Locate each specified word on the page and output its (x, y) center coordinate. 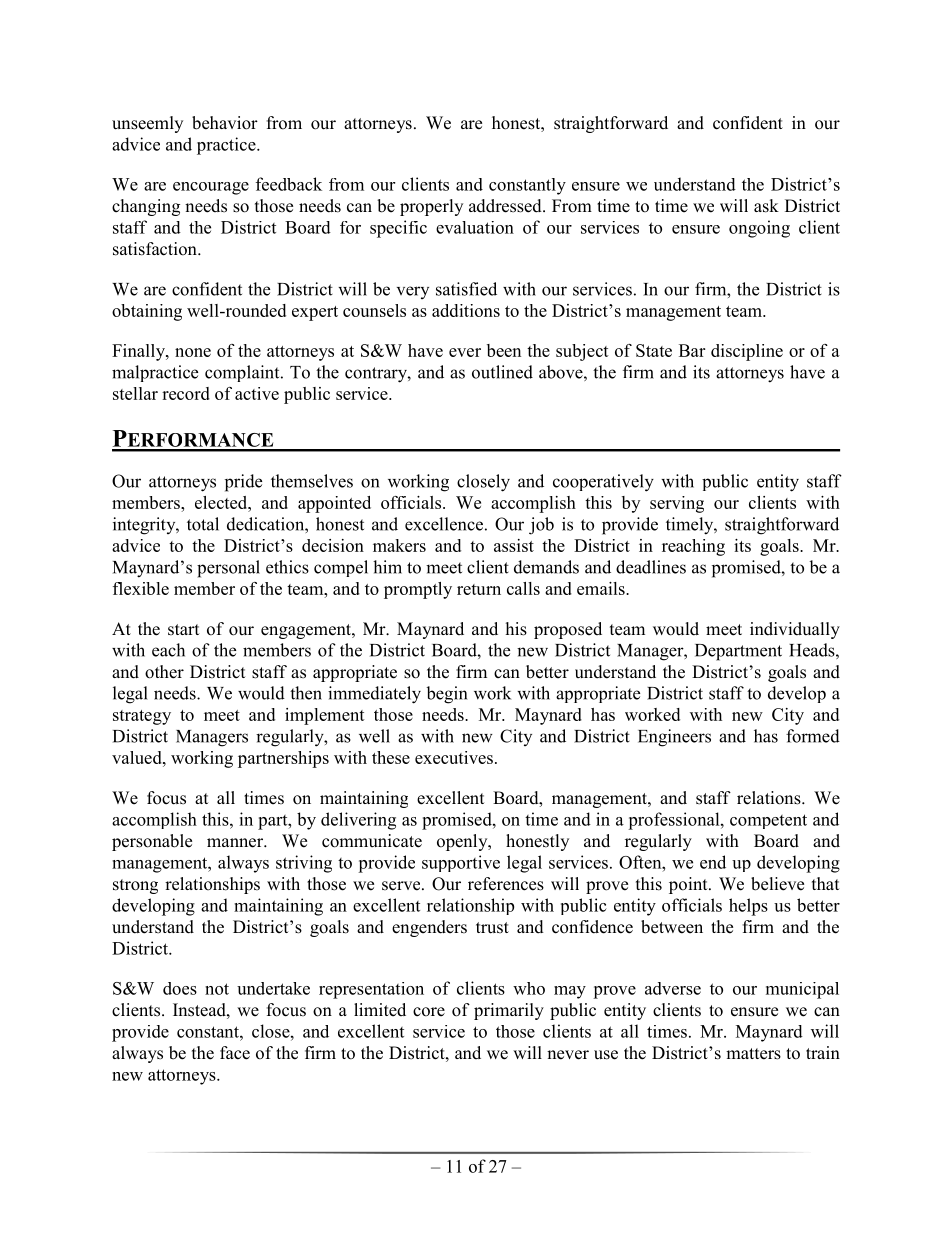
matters (753, 1054)
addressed (506, 206)
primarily (509, 1011)
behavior (225, 123)
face (235, 1053)
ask (766, 206)
